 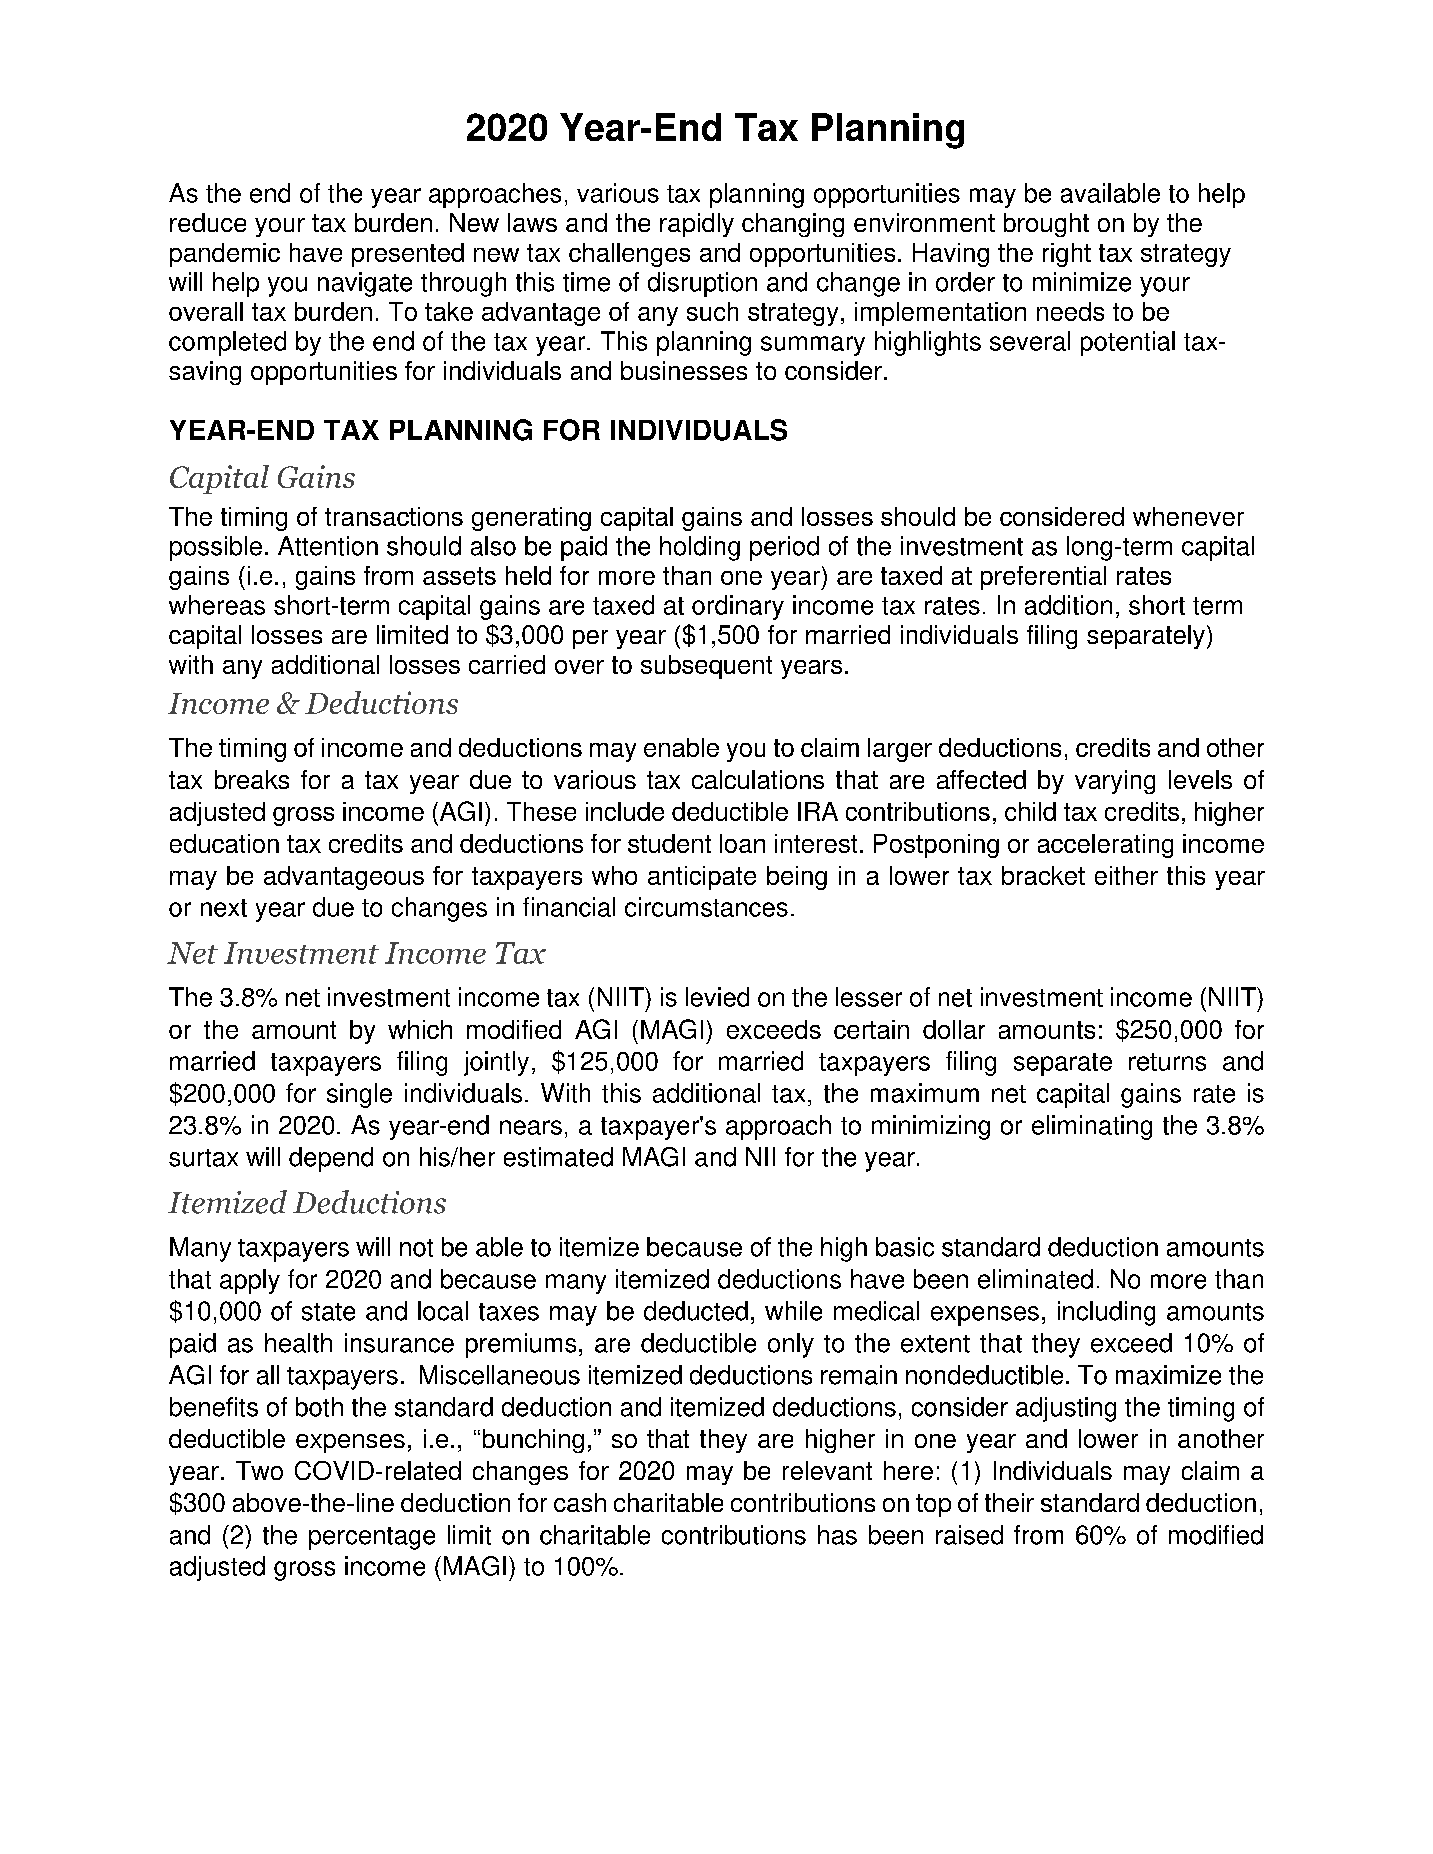 What do you see at coordinates (252, 779) in the document?
I see `breaks` at bounding box center [252, 779].
